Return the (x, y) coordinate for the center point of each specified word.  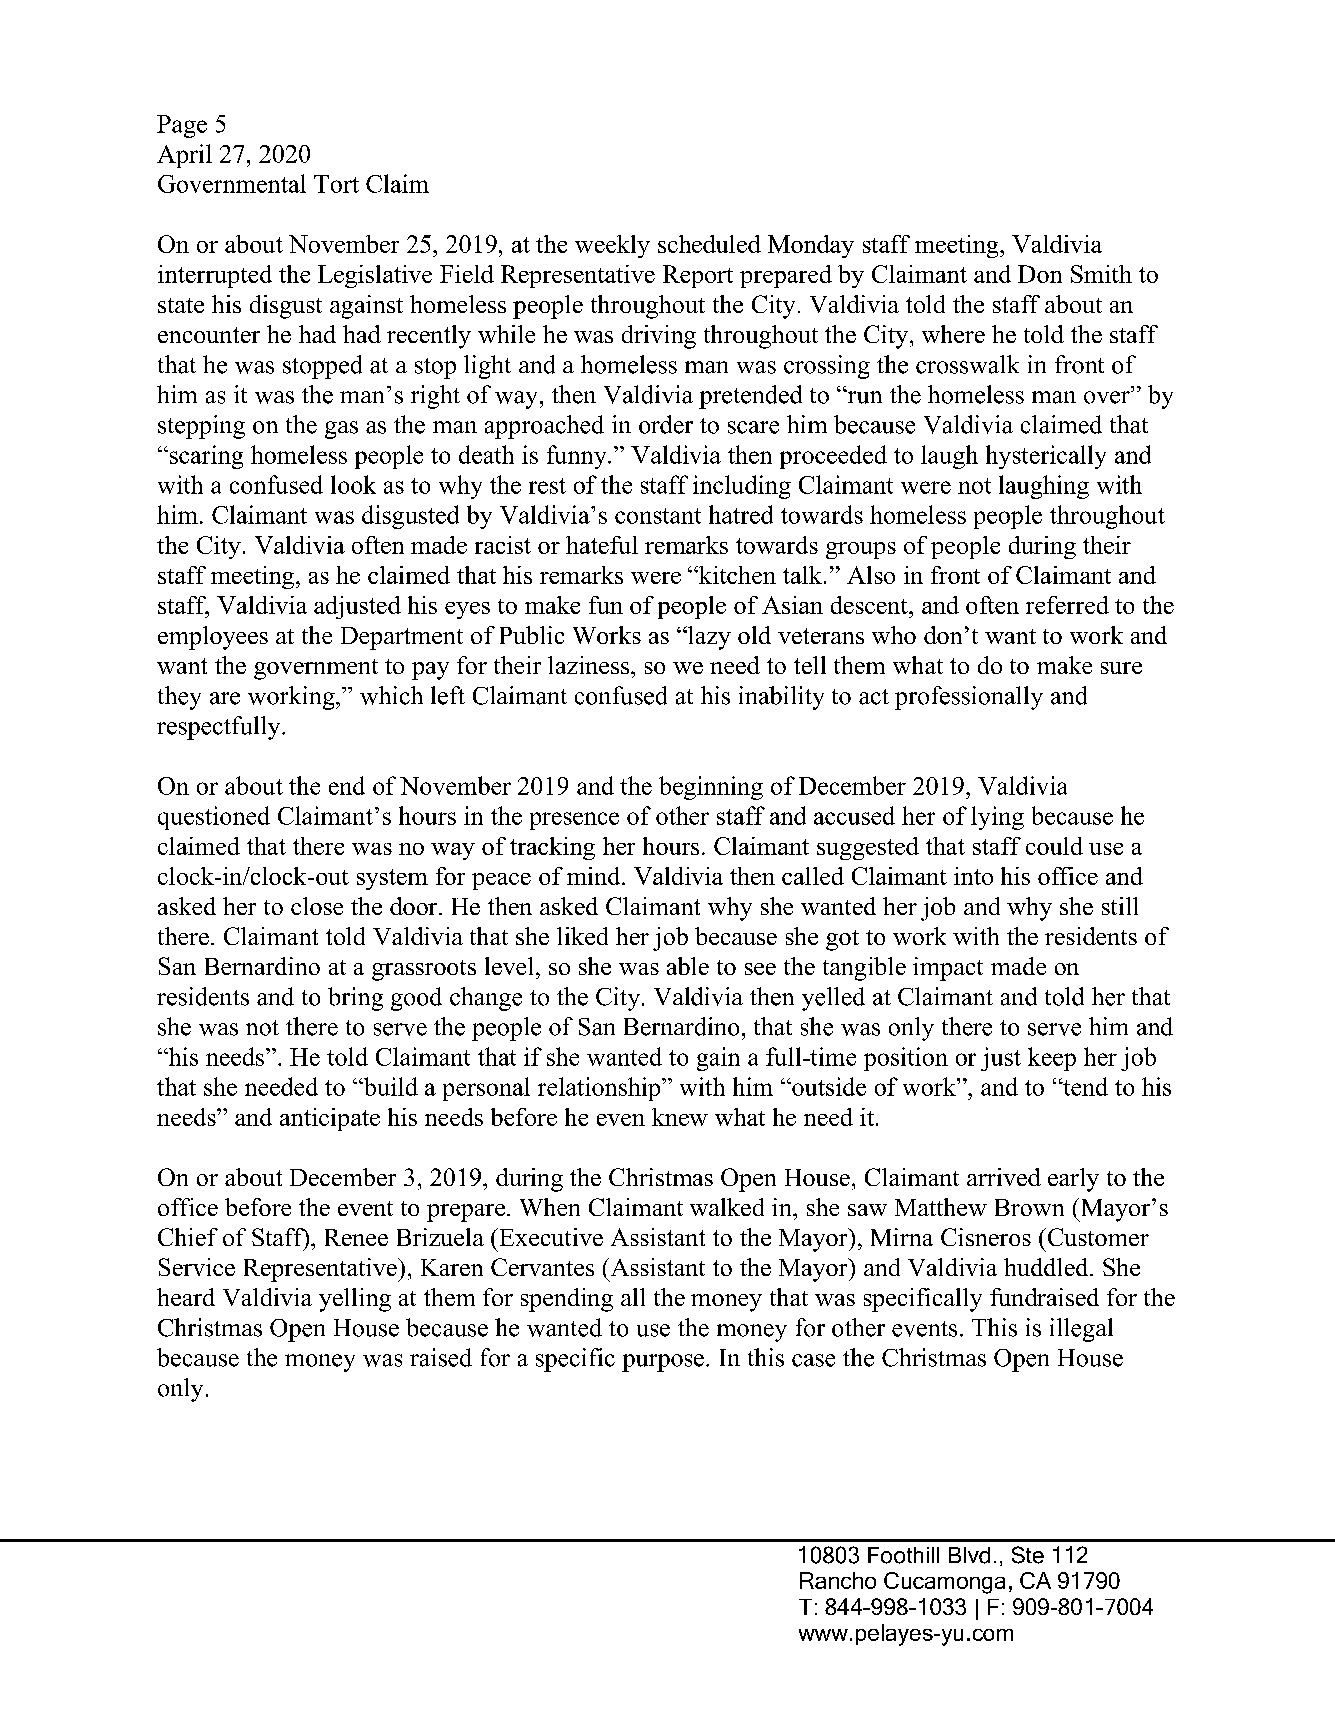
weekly (612, 246)
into (973, 876)
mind (595, 876)
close (317, 906)
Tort (336, 184)
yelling (355, 1300)
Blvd (969, 1555)
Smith (1101, 274)
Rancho (838, 1580)
